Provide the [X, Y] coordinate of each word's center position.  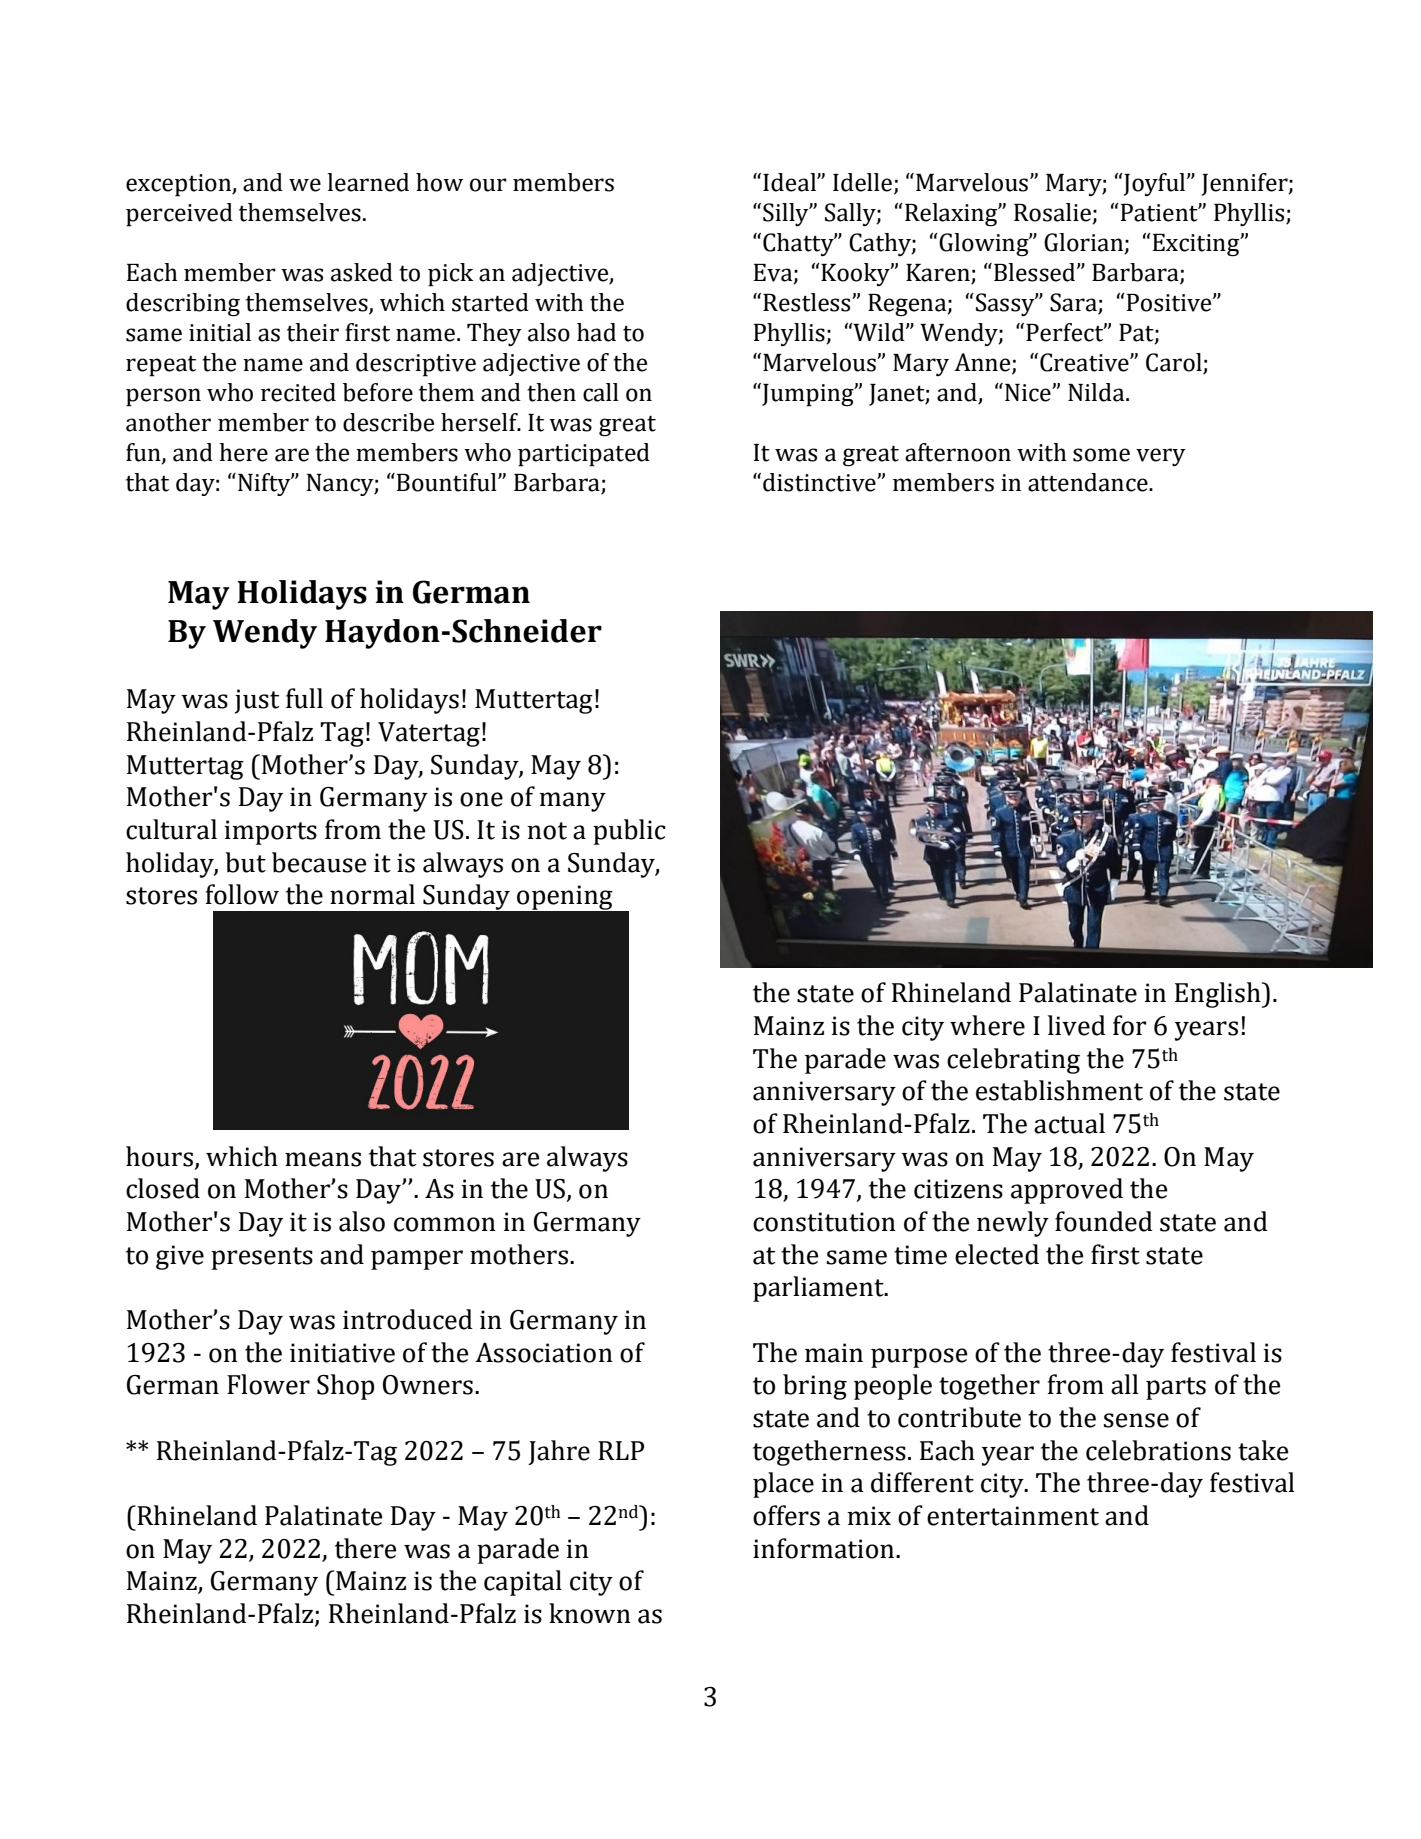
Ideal [790, 182]
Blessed [1036, 272]
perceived [179, 215]
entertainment [1013, 1516]
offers [786, 1515]
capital [523, 1583]
